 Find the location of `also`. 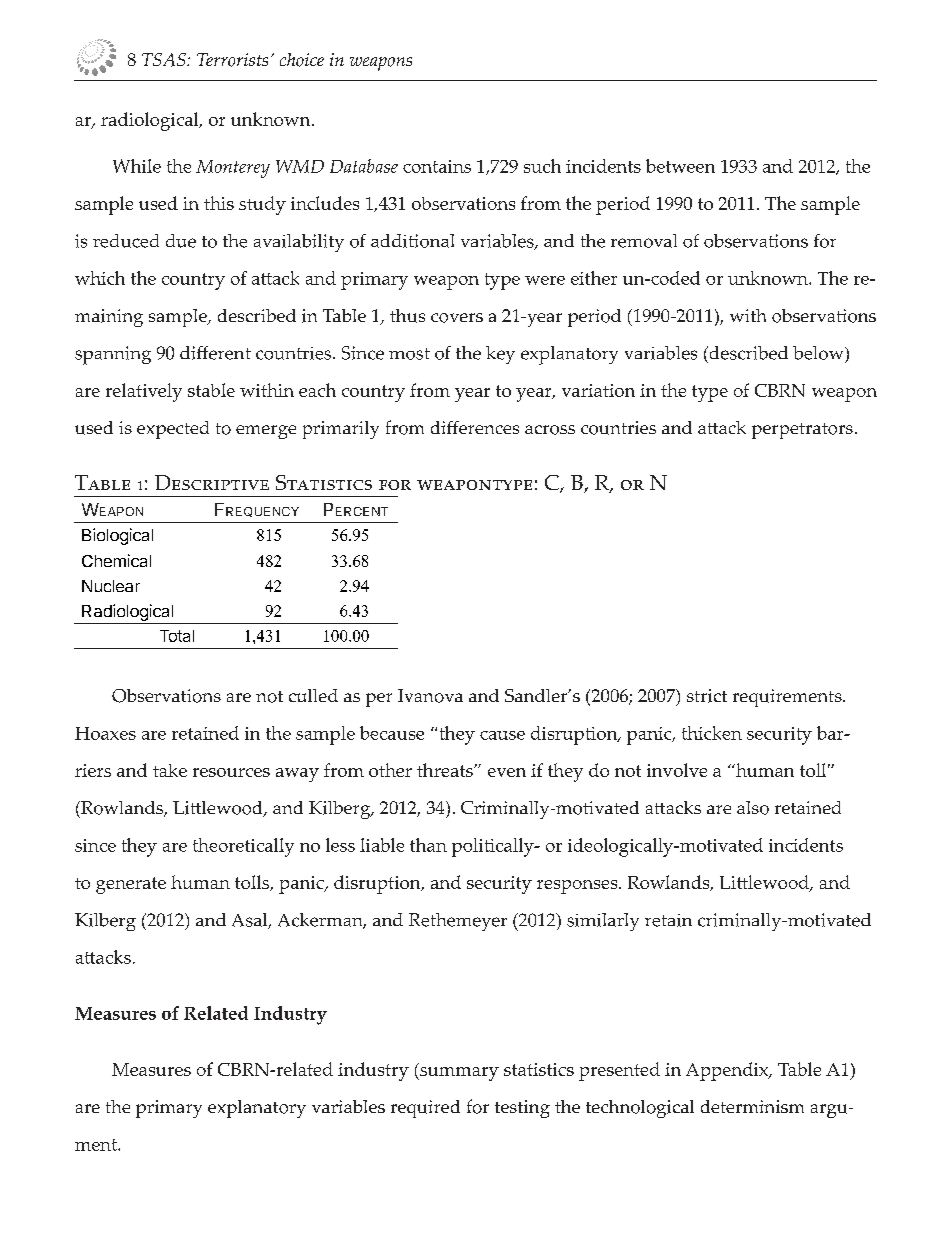

also is located at coordinates (753, 808).
